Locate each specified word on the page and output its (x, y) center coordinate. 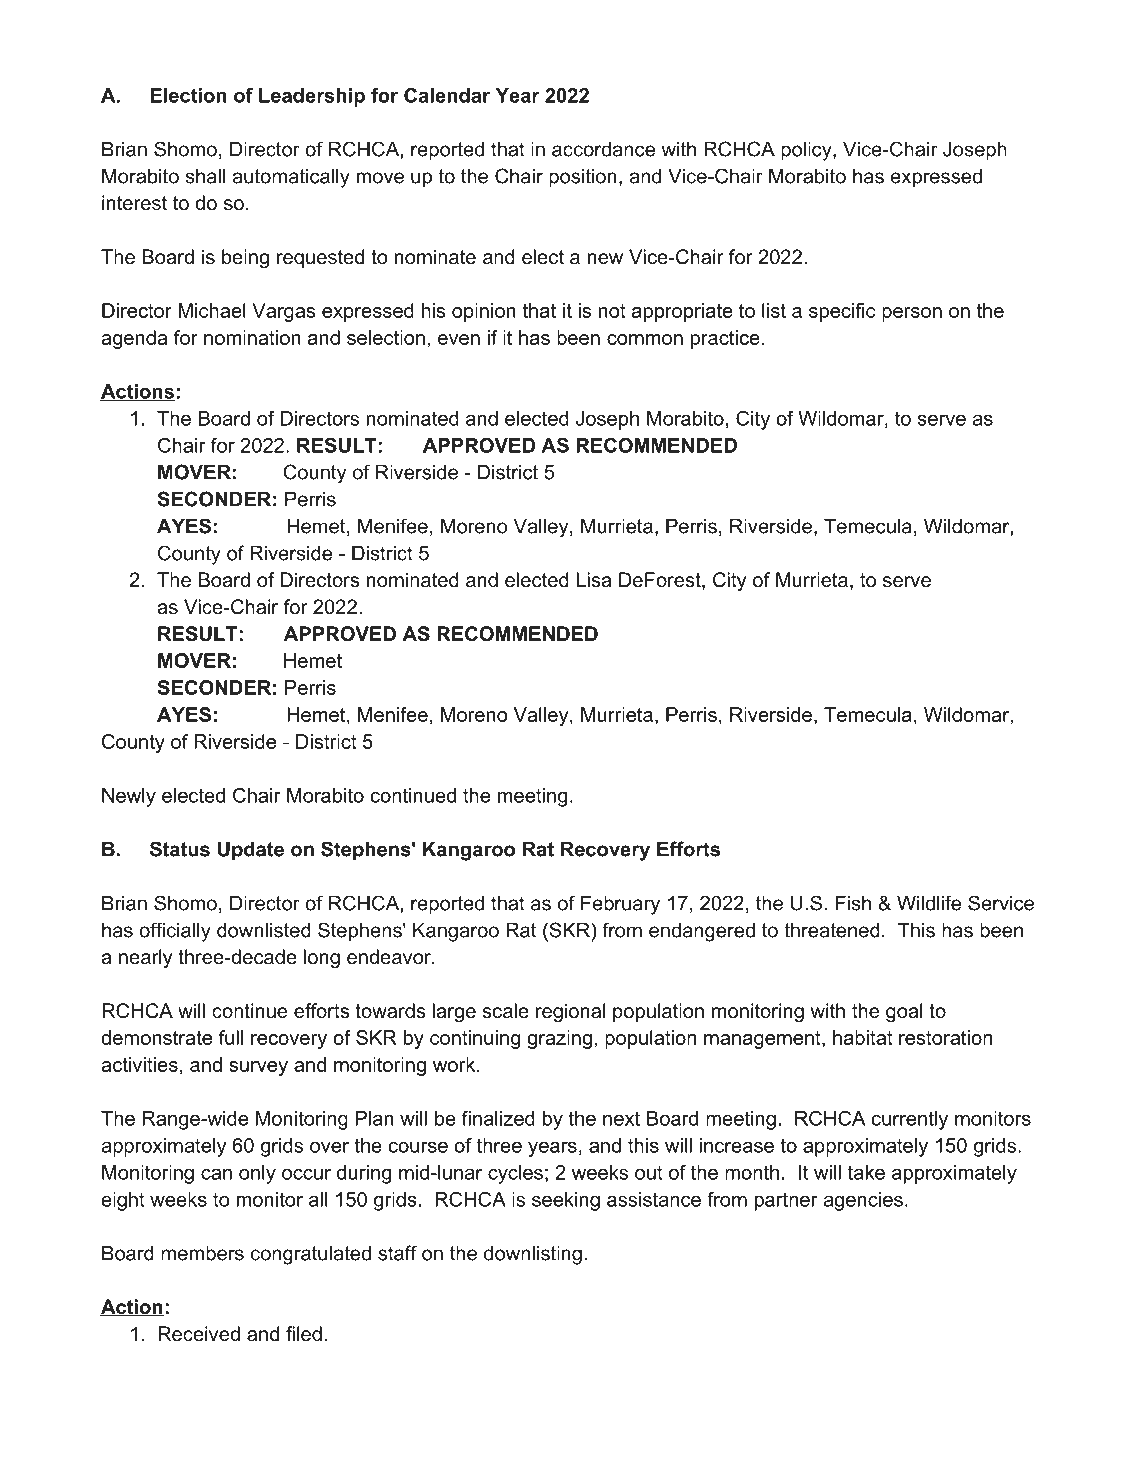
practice (725, 339)
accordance (603, 149)
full (231, 1037)
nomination (252, 337)
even (459, 339)
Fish (853, 903)
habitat (863, 1037)
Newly (129, 797)
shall (205, 176)
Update (251, 851)
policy (807, 151)
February (620, 905)
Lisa (594, 580)
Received (199, 1334)
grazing (559, 1039)
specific (842, 312)
